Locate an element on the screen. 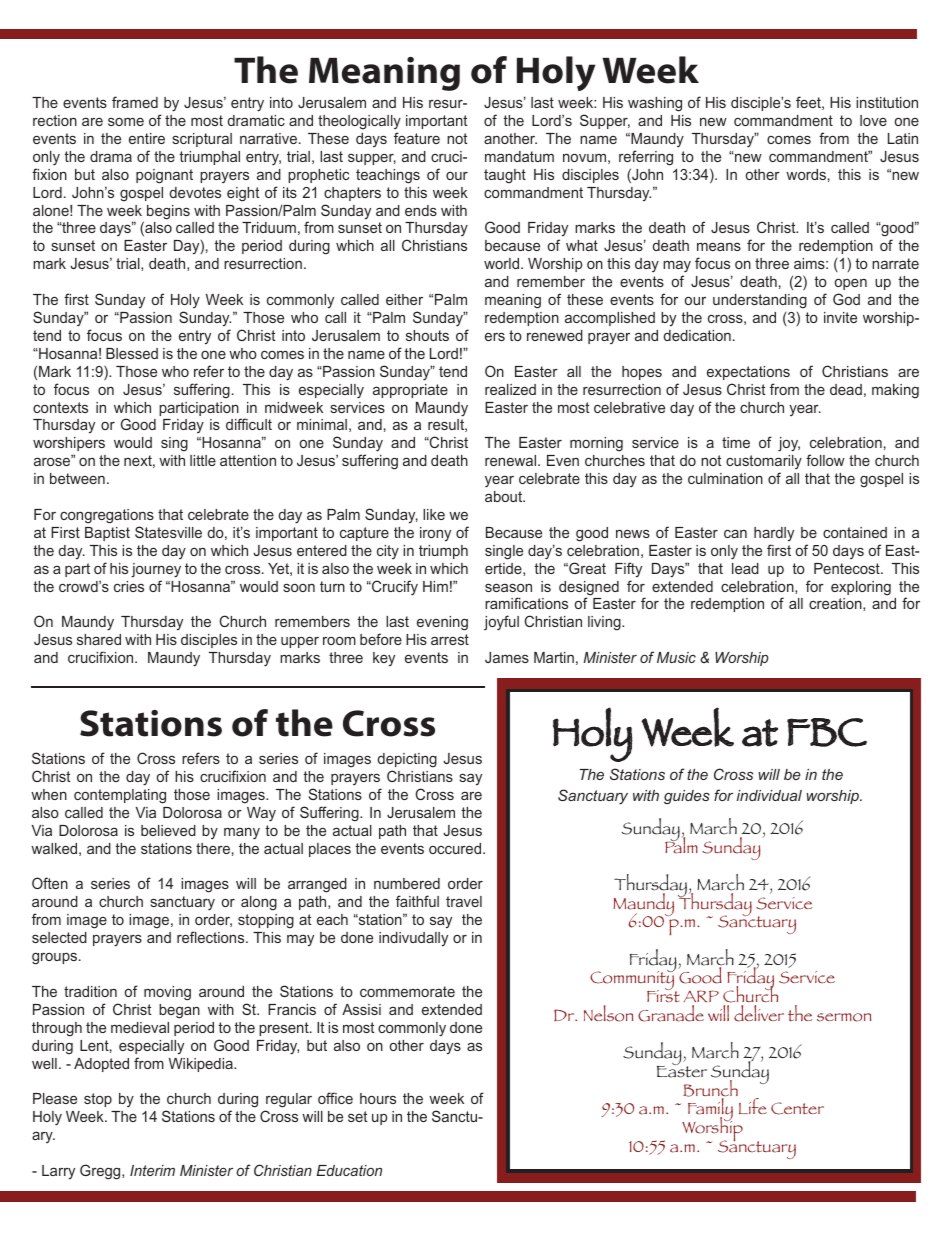 The height and width of the screenshot is (1233, 952). Interim is located at coordinates (152, 1170).
